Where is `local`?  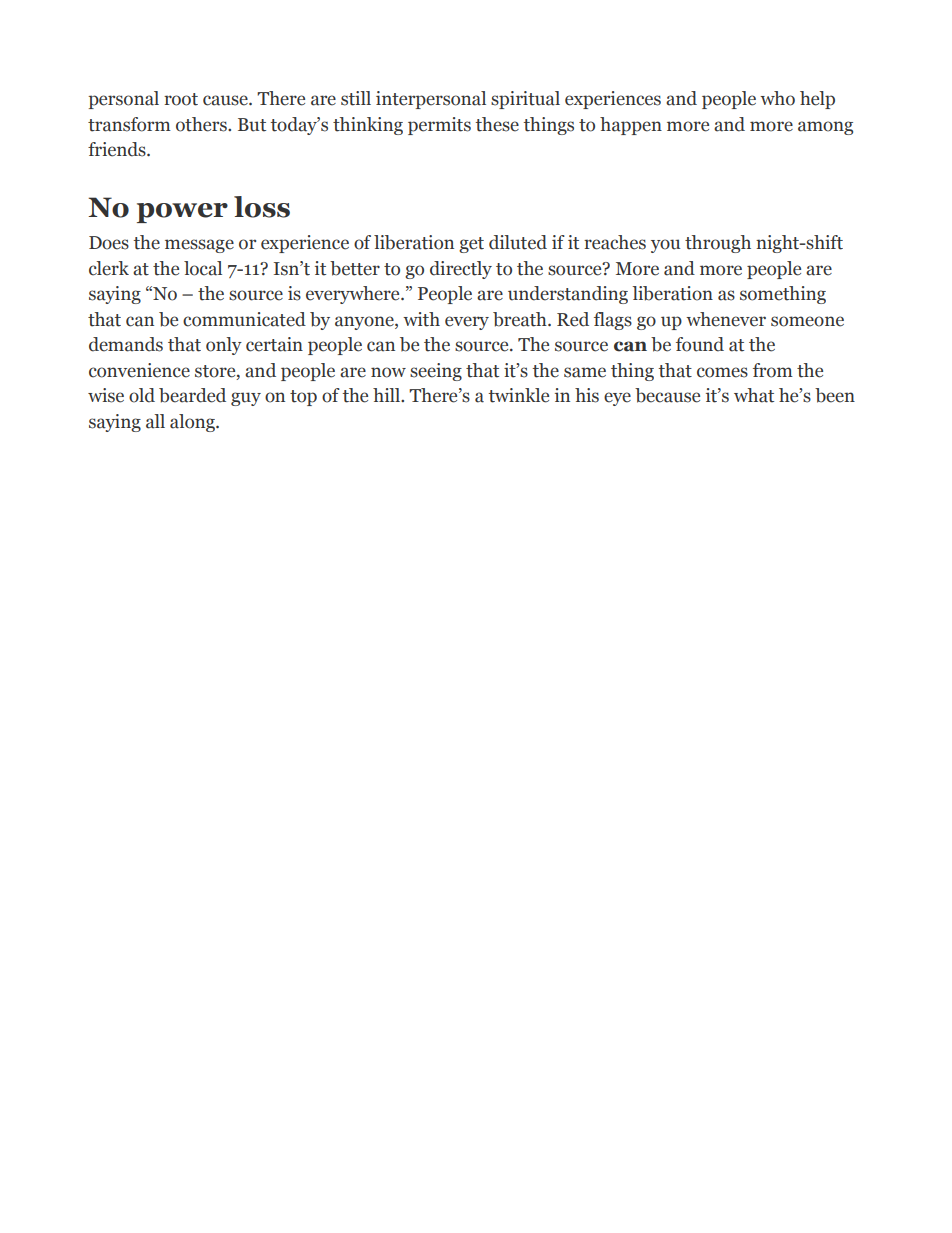 local is located at coordinates (203, 268).
